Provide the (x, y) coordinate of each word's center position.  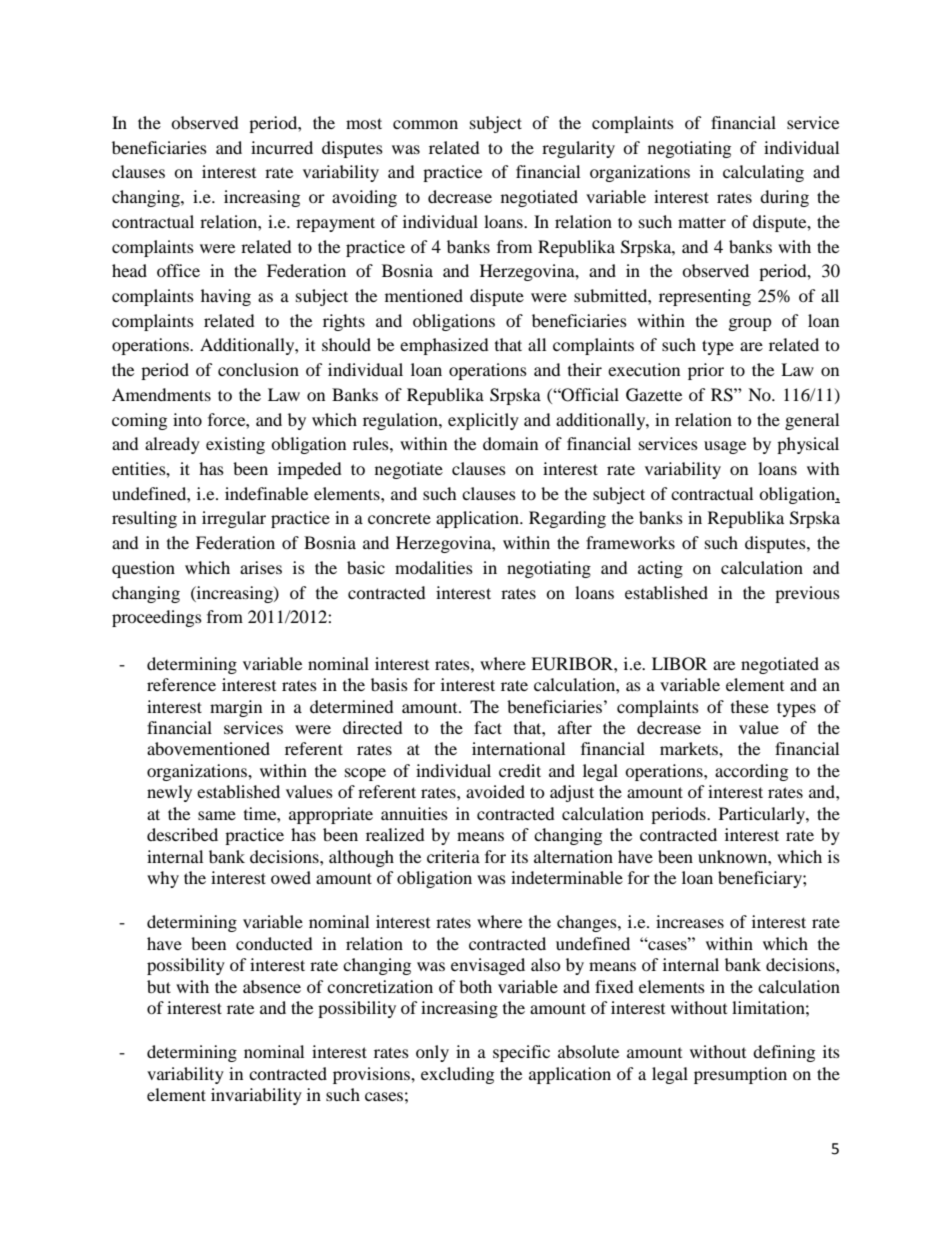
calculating (763, 173)
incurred (282, 147)
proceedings (157, 618)
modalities (434, 567)
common (425, 124)
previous (807, 594)
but (159, 986)
